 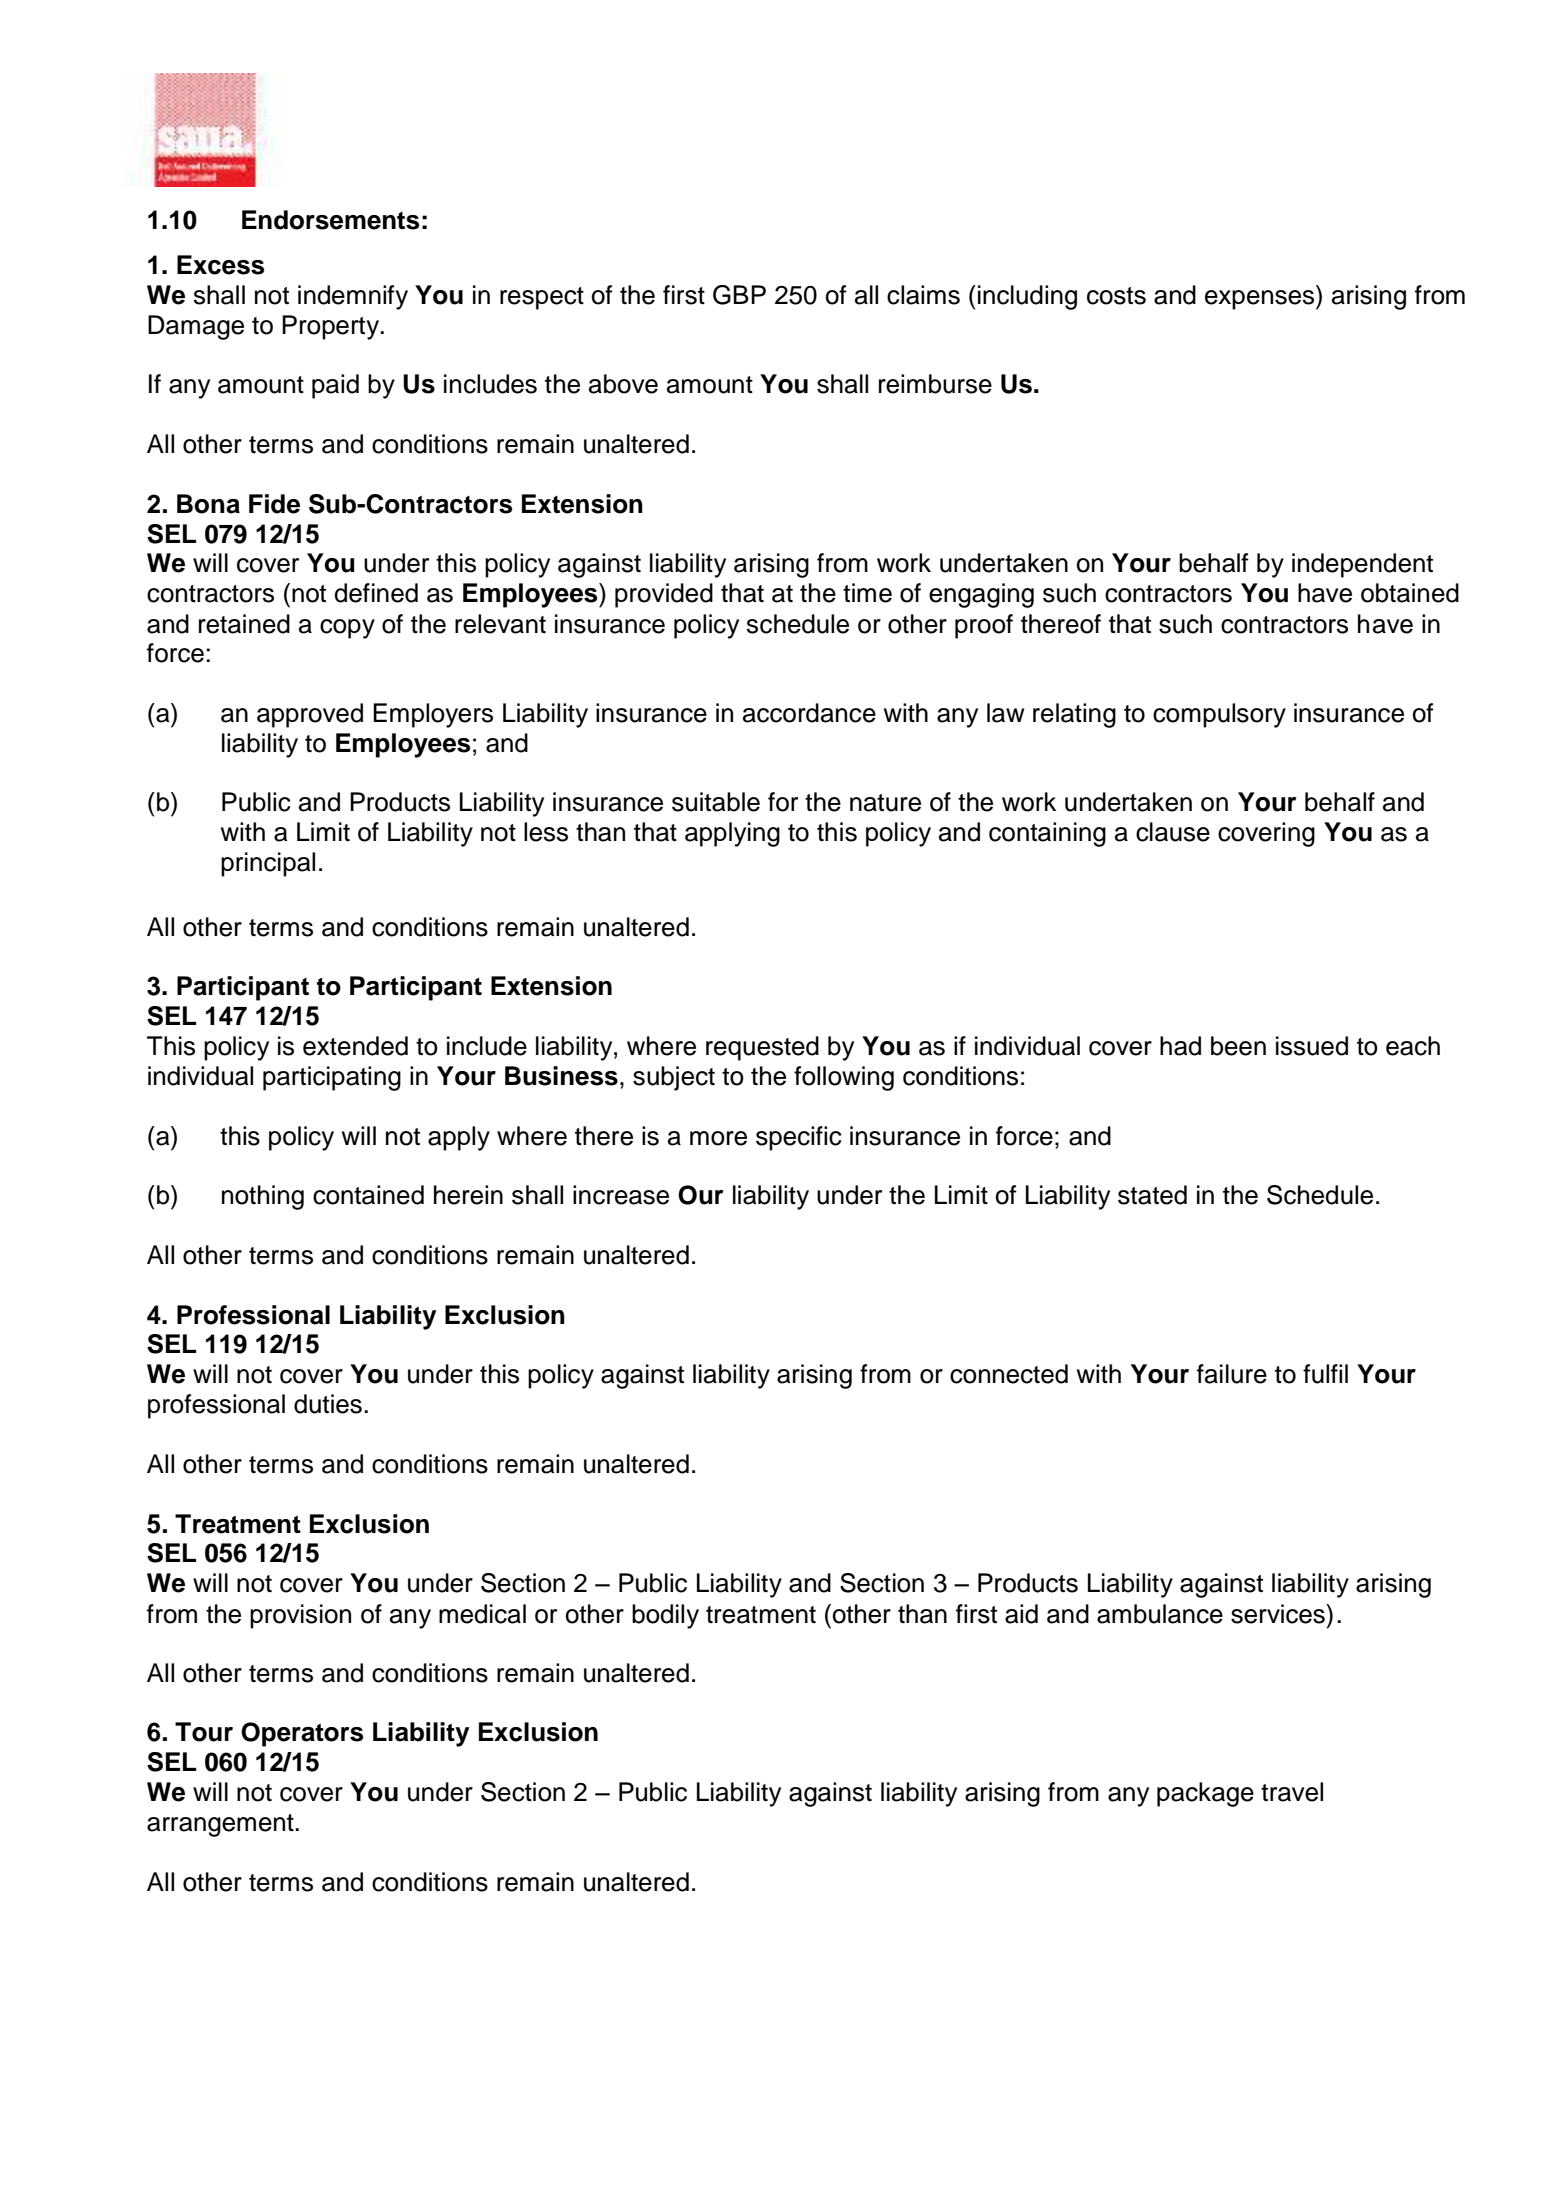 What do you see at coordinates (353, 297) in the page?
I see `indemnify` at bounding box center [353, 297].
